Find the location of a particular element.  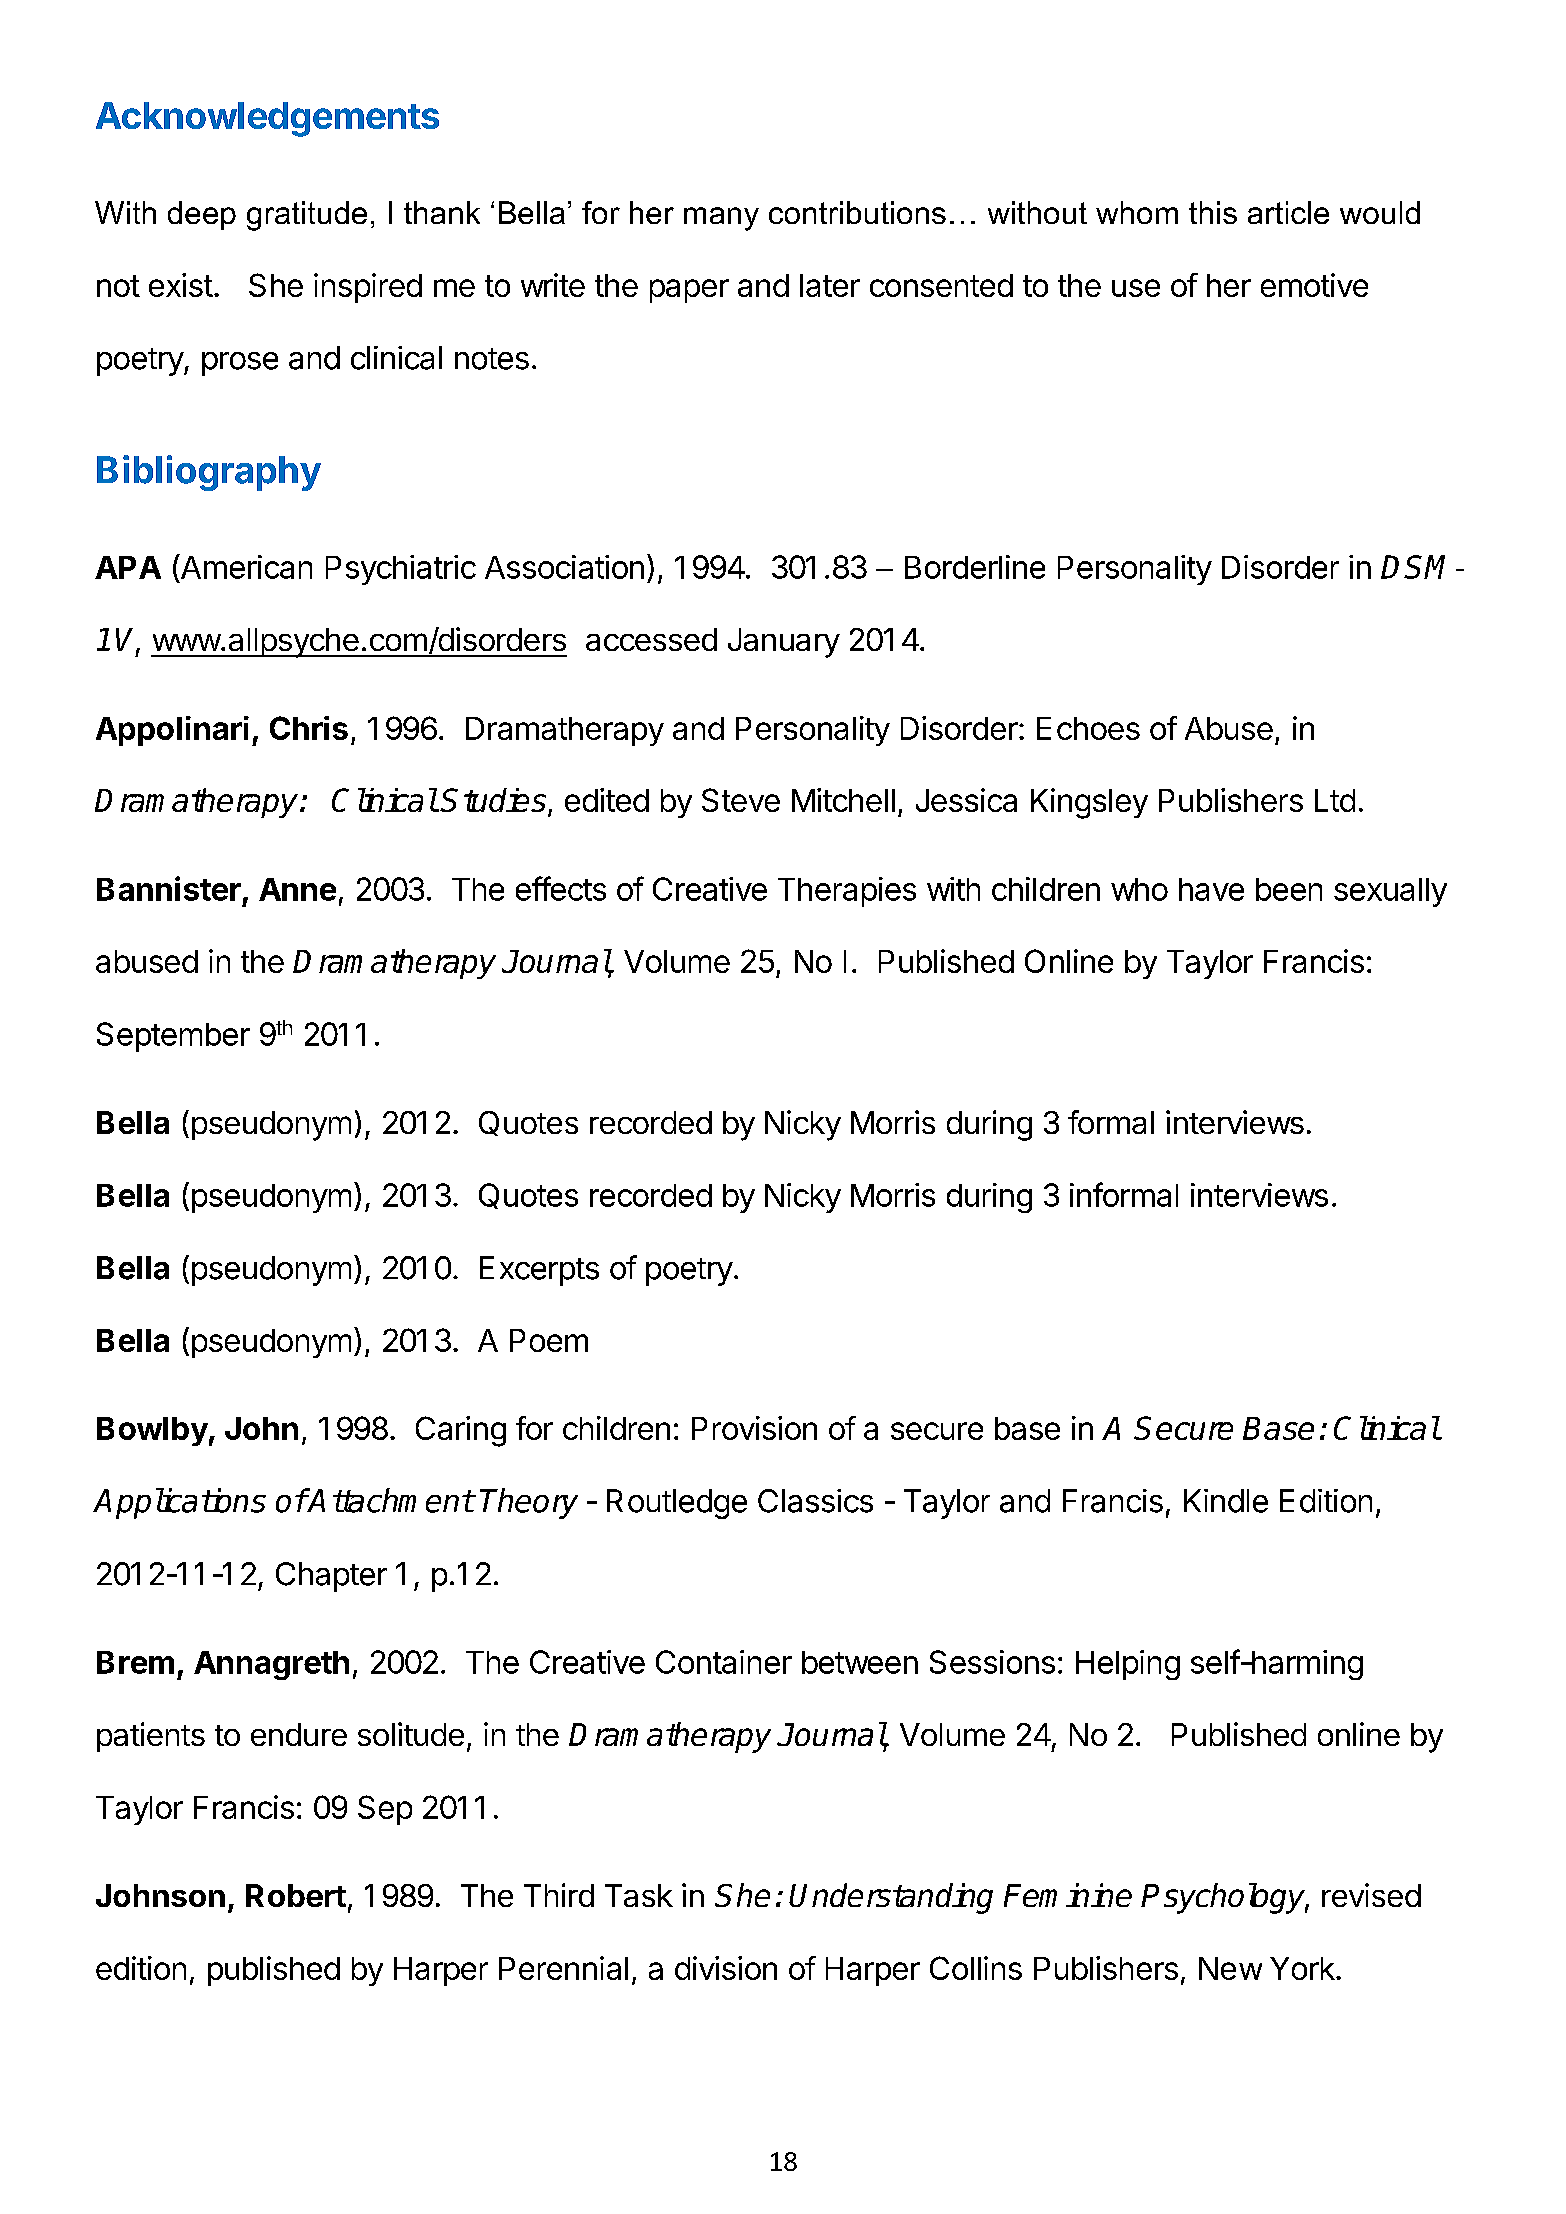

many is located at coordinates (721, 219).
